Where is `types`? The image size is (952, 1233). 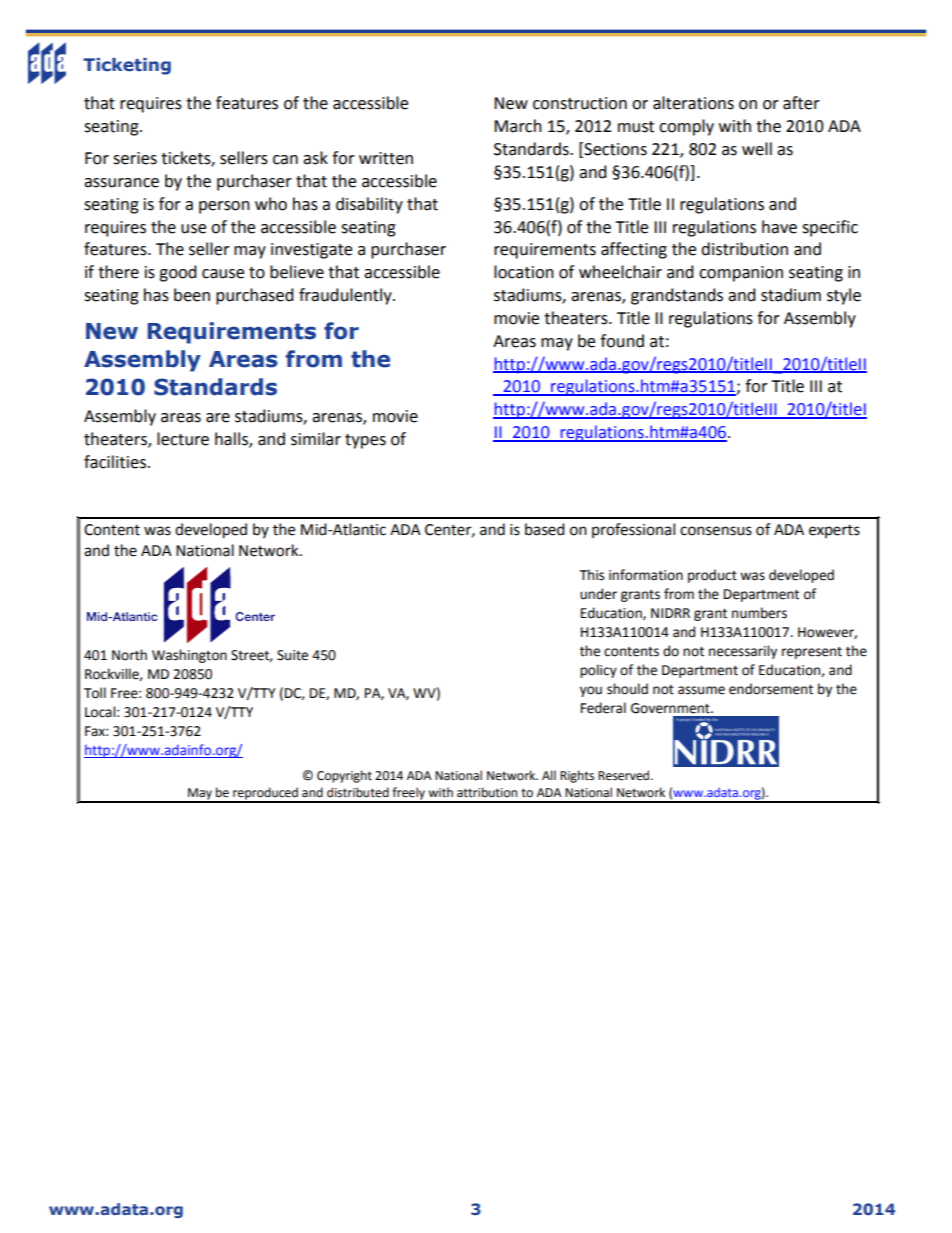 types is located at coordinates (365, 441).
